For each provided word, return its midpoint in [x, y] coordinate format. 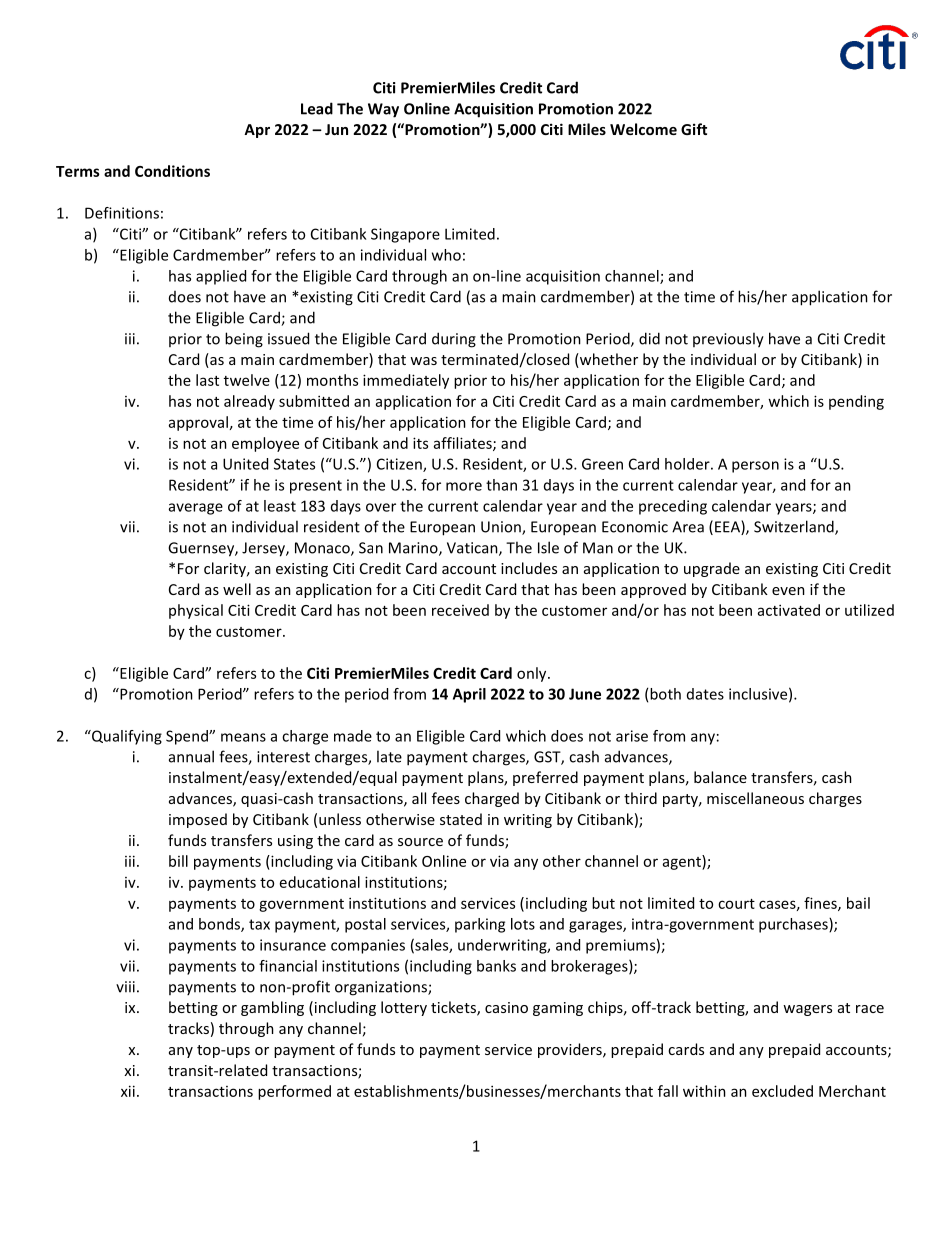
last [207, 380]
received [460, 610]
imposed [198, 820]
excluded [782, 1091]
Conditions [172, 171]
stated [461, 819]
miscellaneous [755, 798]
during [454, 340]
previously [728, 340]
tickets [454, 1008]
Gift [694, 129]
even [788, 591]
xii [128, 1091]
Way [383, 110]
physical [196, 611]
